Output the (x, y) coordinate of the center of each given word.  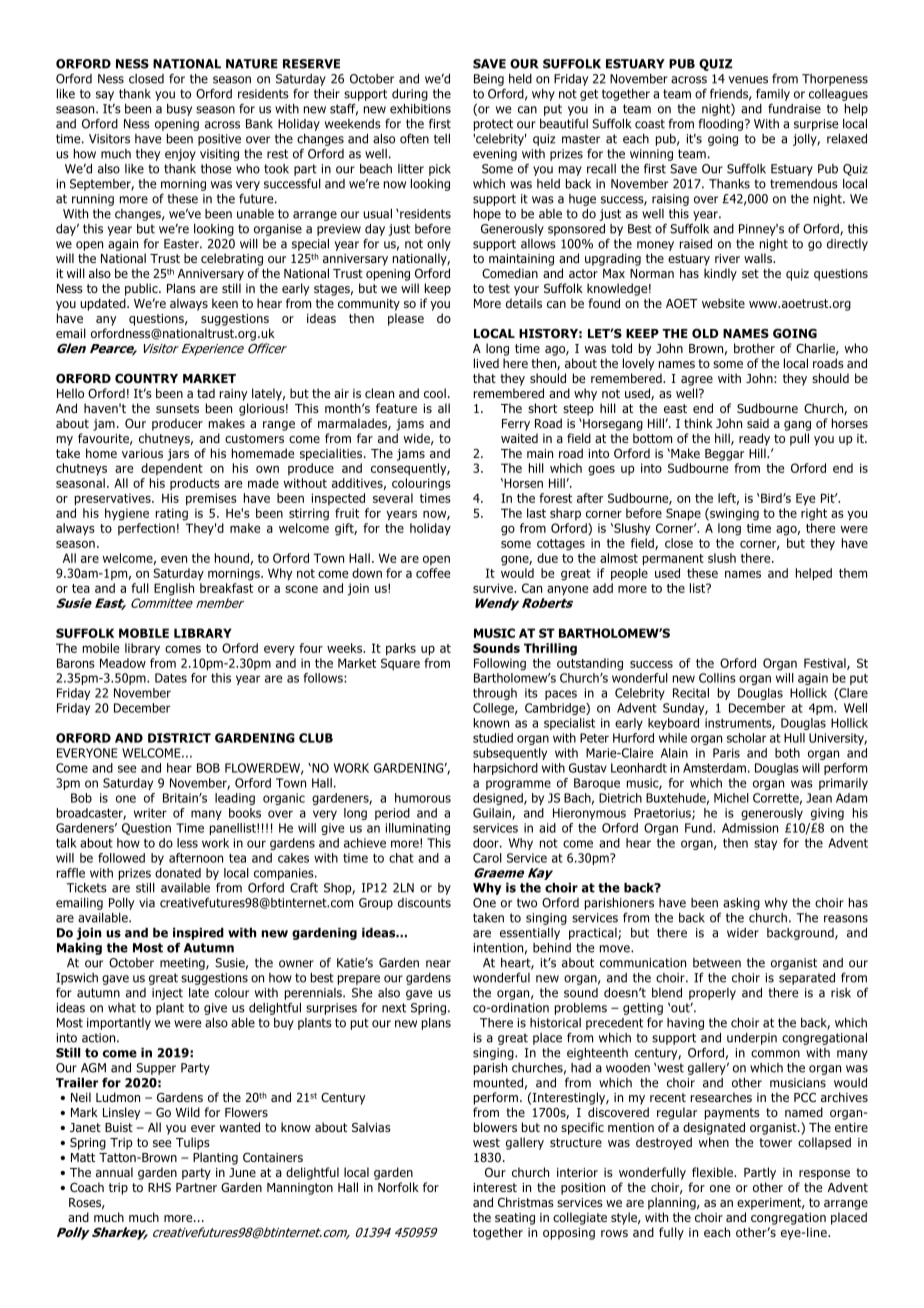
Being (489, 80)
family (773, 94)
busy (179, 110)
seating (515, 1219)
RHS (159, 1187)
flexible (713, 1172)
